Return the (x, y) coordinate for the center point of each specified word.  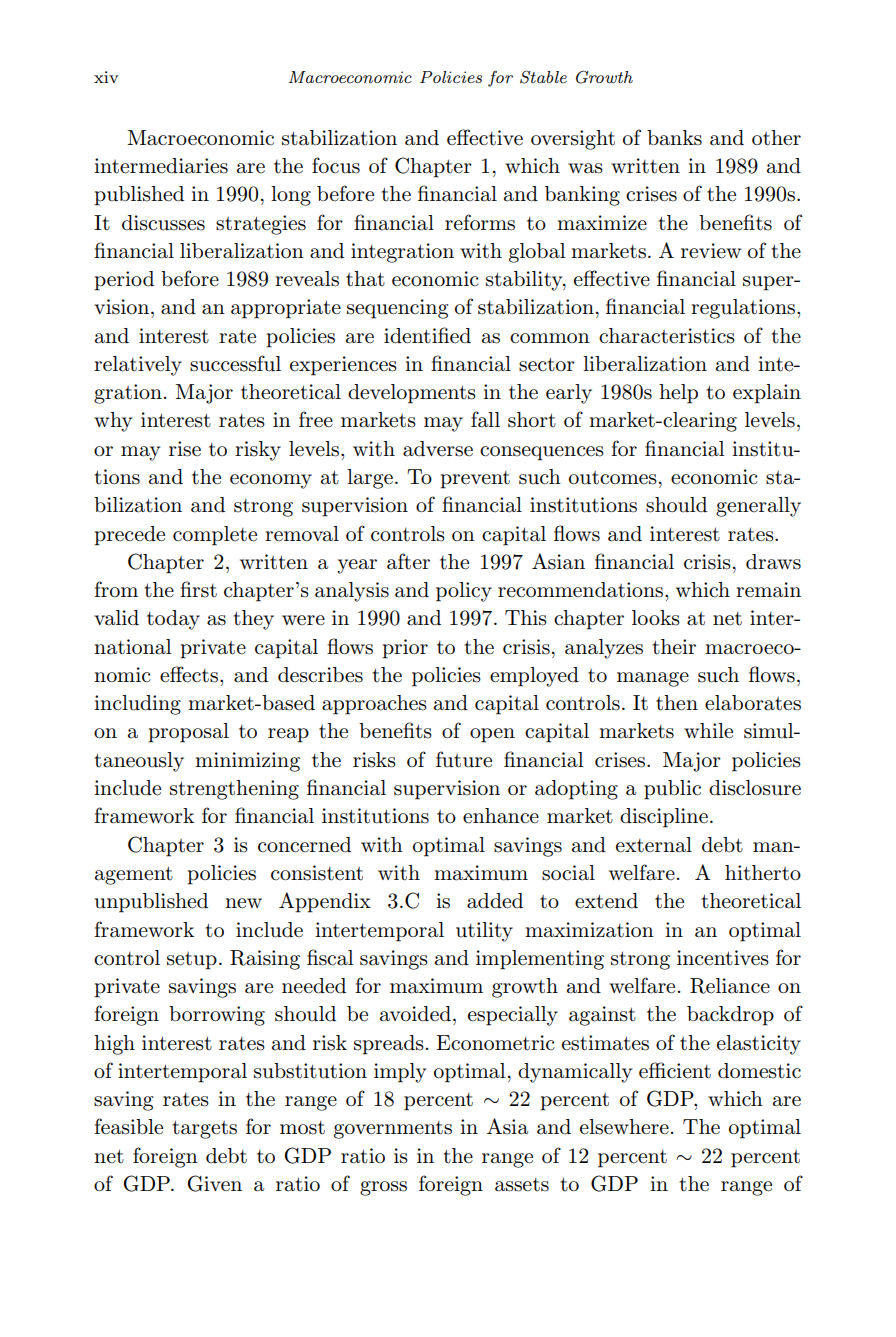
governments (393, 1130)
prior (405, 649)
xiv (106, 77)
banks (674, 138)
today (173, 620)
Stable (543, 77)
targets (204, 1129)
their (674, 646)
